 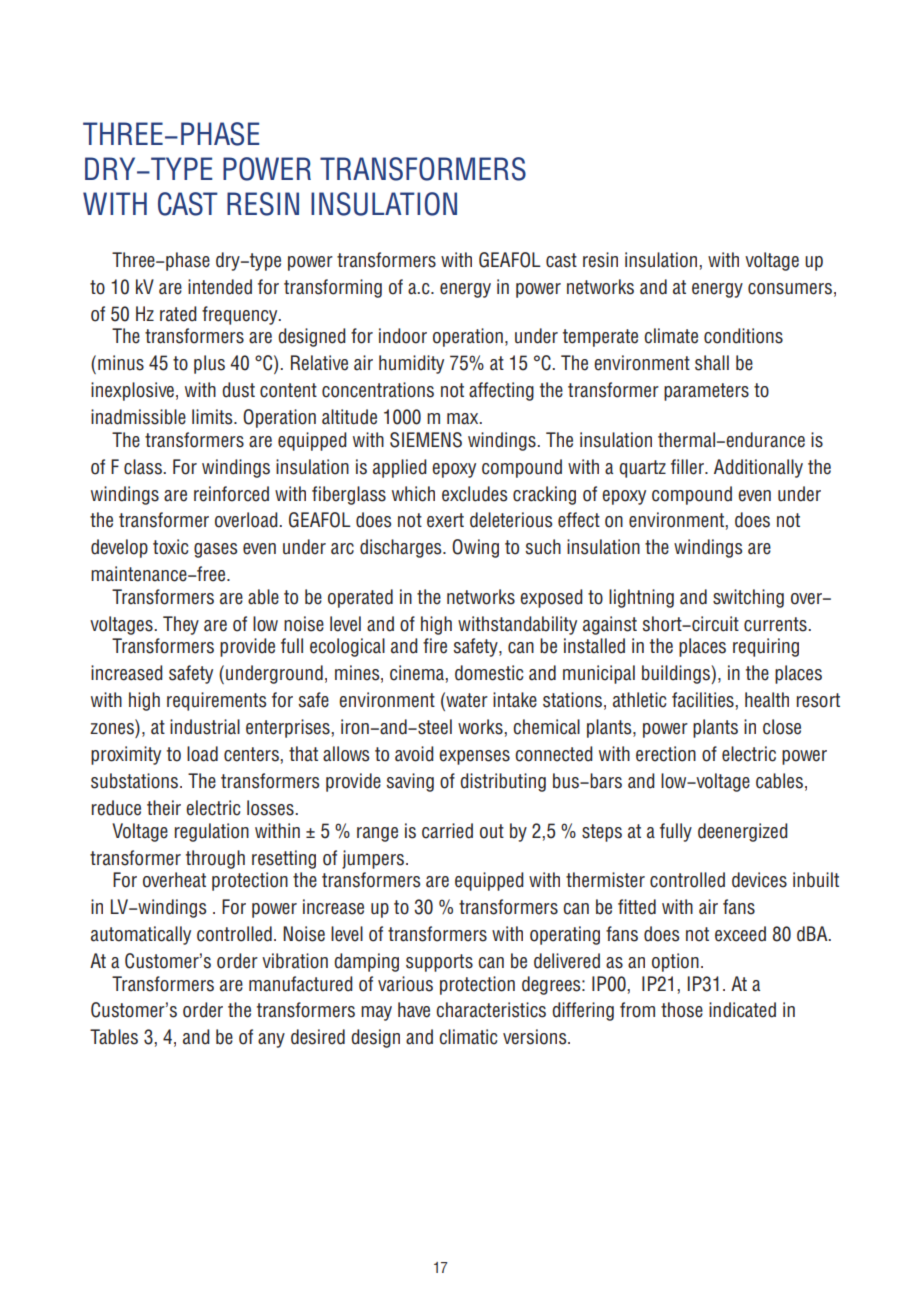 What do you see at coordinates (271, 1040) in the screenshot?
I see `any` at bounding box center [271, 1040].
